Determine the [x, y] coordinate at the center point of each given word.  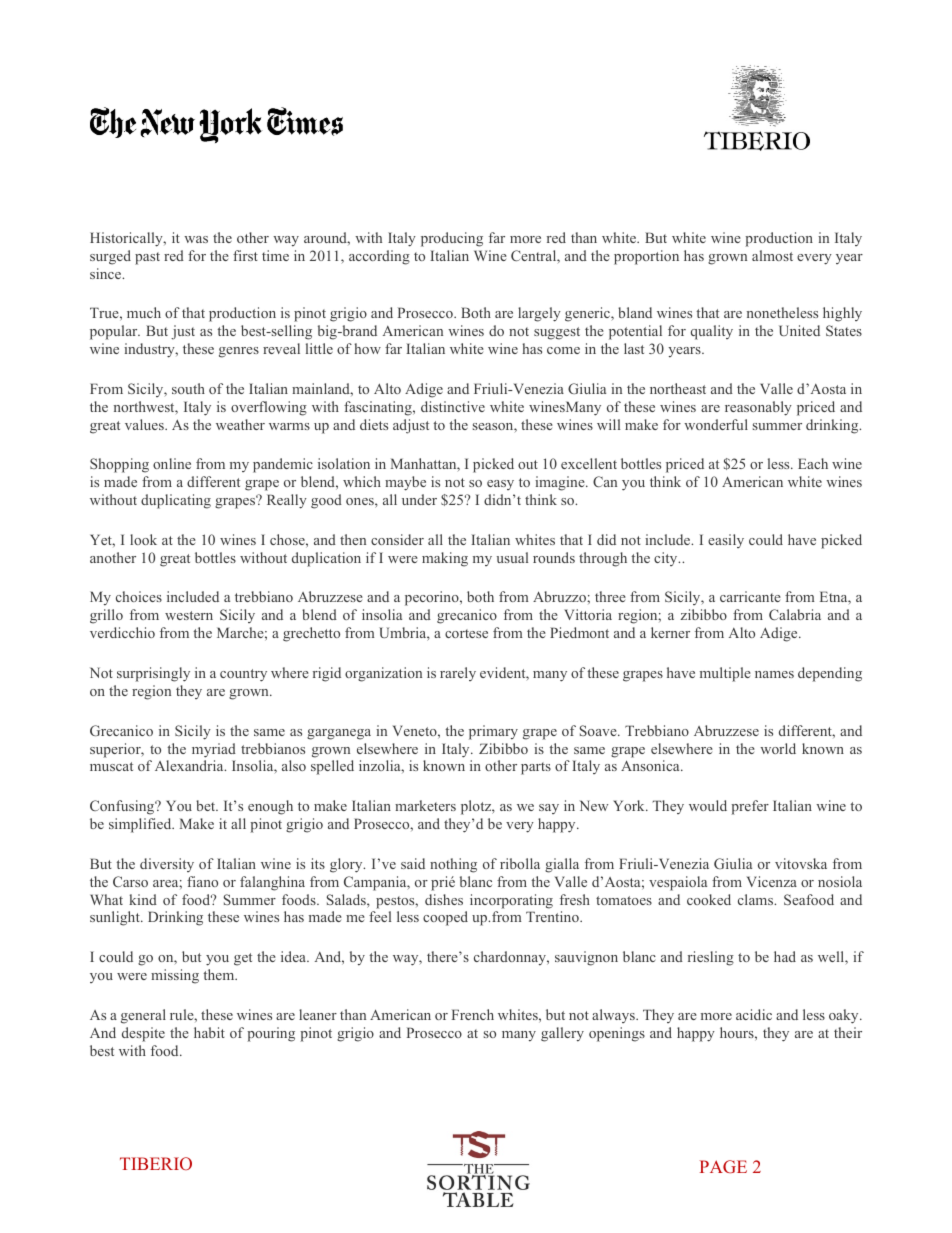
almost [772, 255]
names [774, 674]
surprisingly [153, 674]
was [196, 239]
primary [493, 732]
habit [209, 1032]
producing [452, 239]
